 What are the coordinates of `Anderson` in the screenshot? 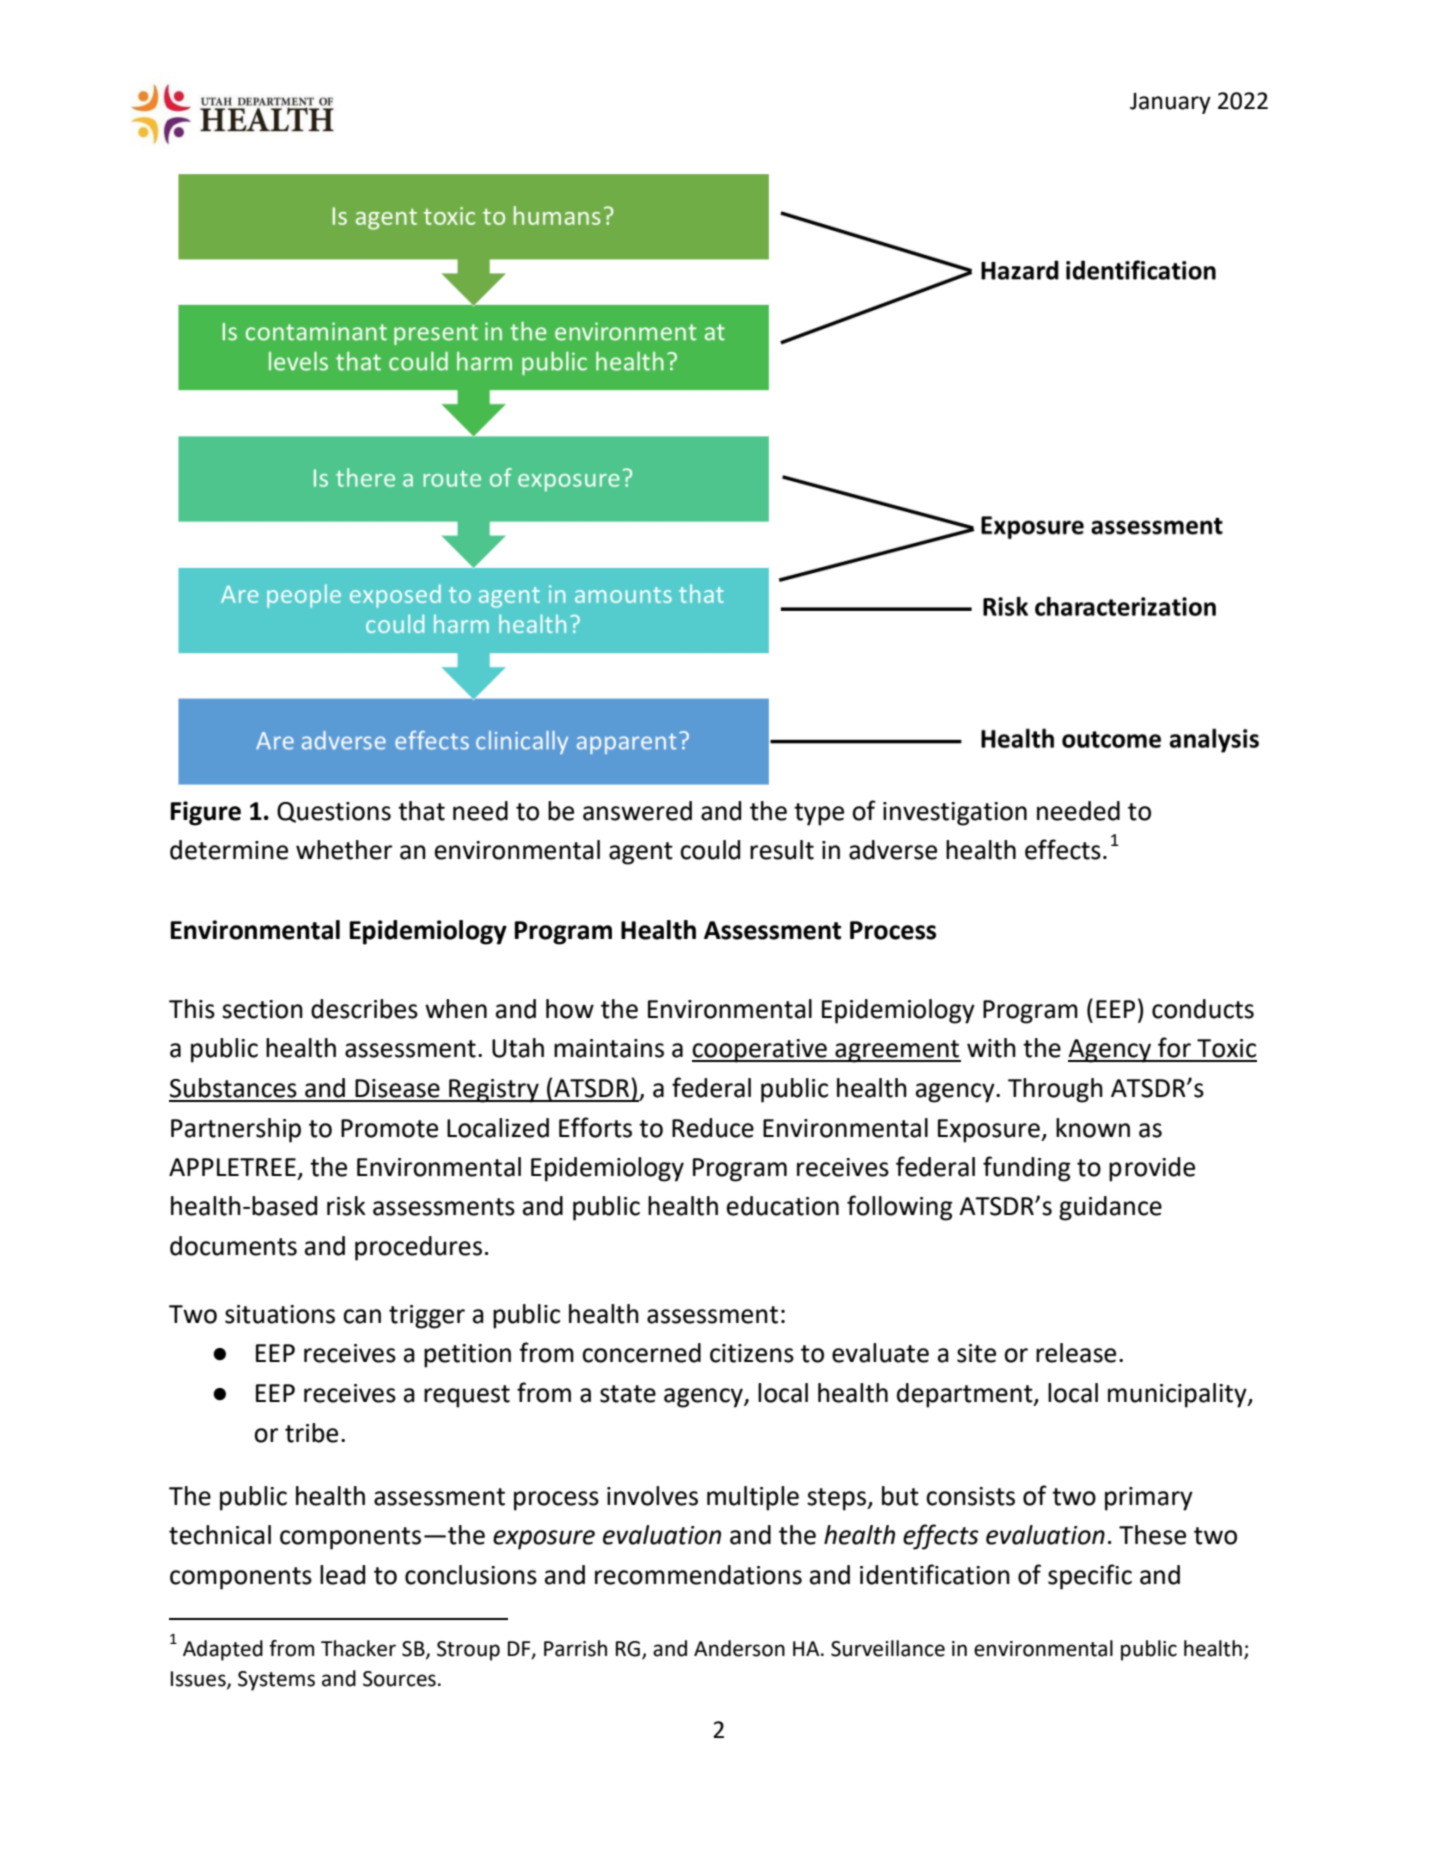 It's located at (739, 1648).
